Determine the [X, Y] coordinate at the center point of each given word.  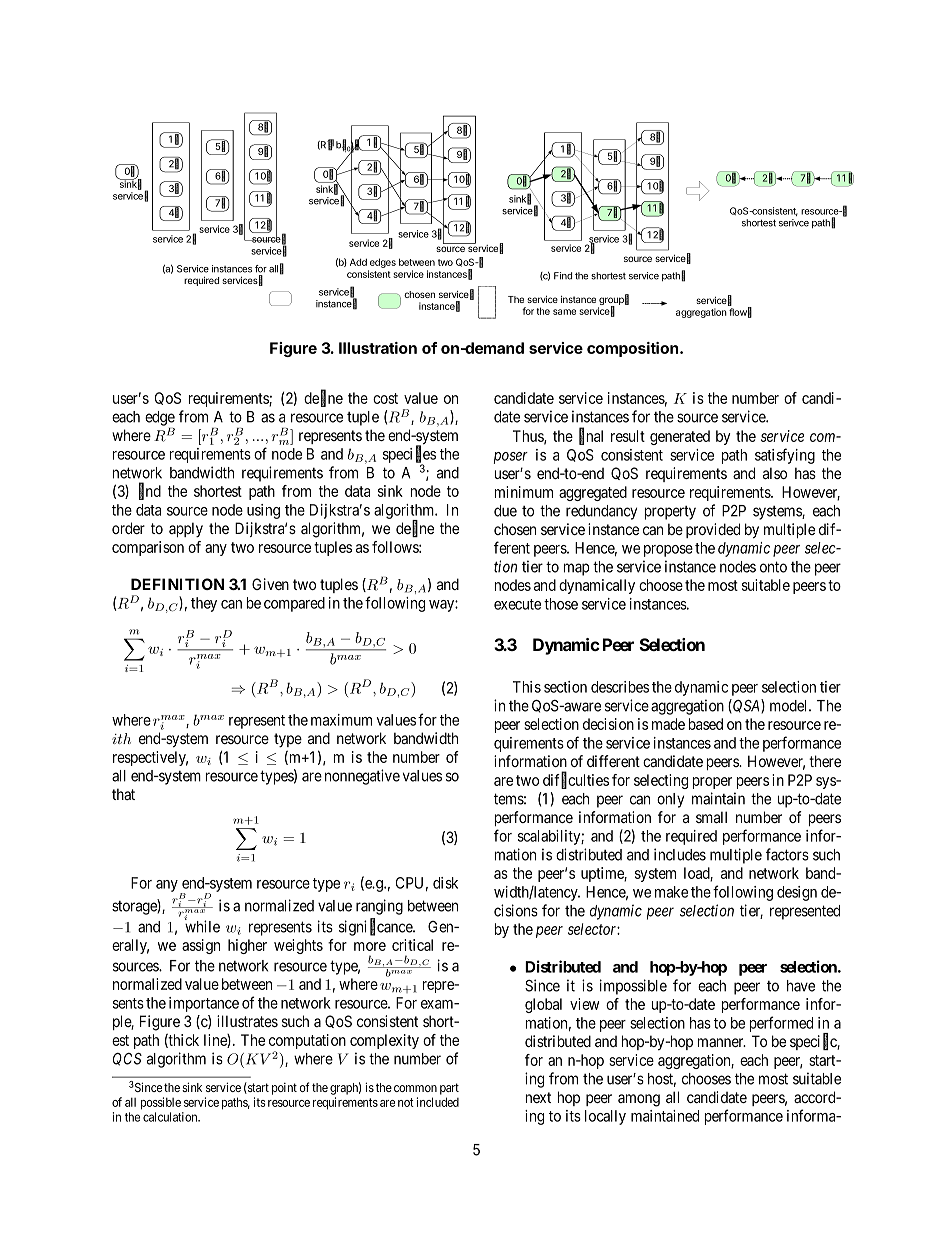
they [204, 604]
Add [358, 262]
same [564, 312]
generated [680, 437]
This [527, 687]
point [284, 1089]
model [790, 706]
